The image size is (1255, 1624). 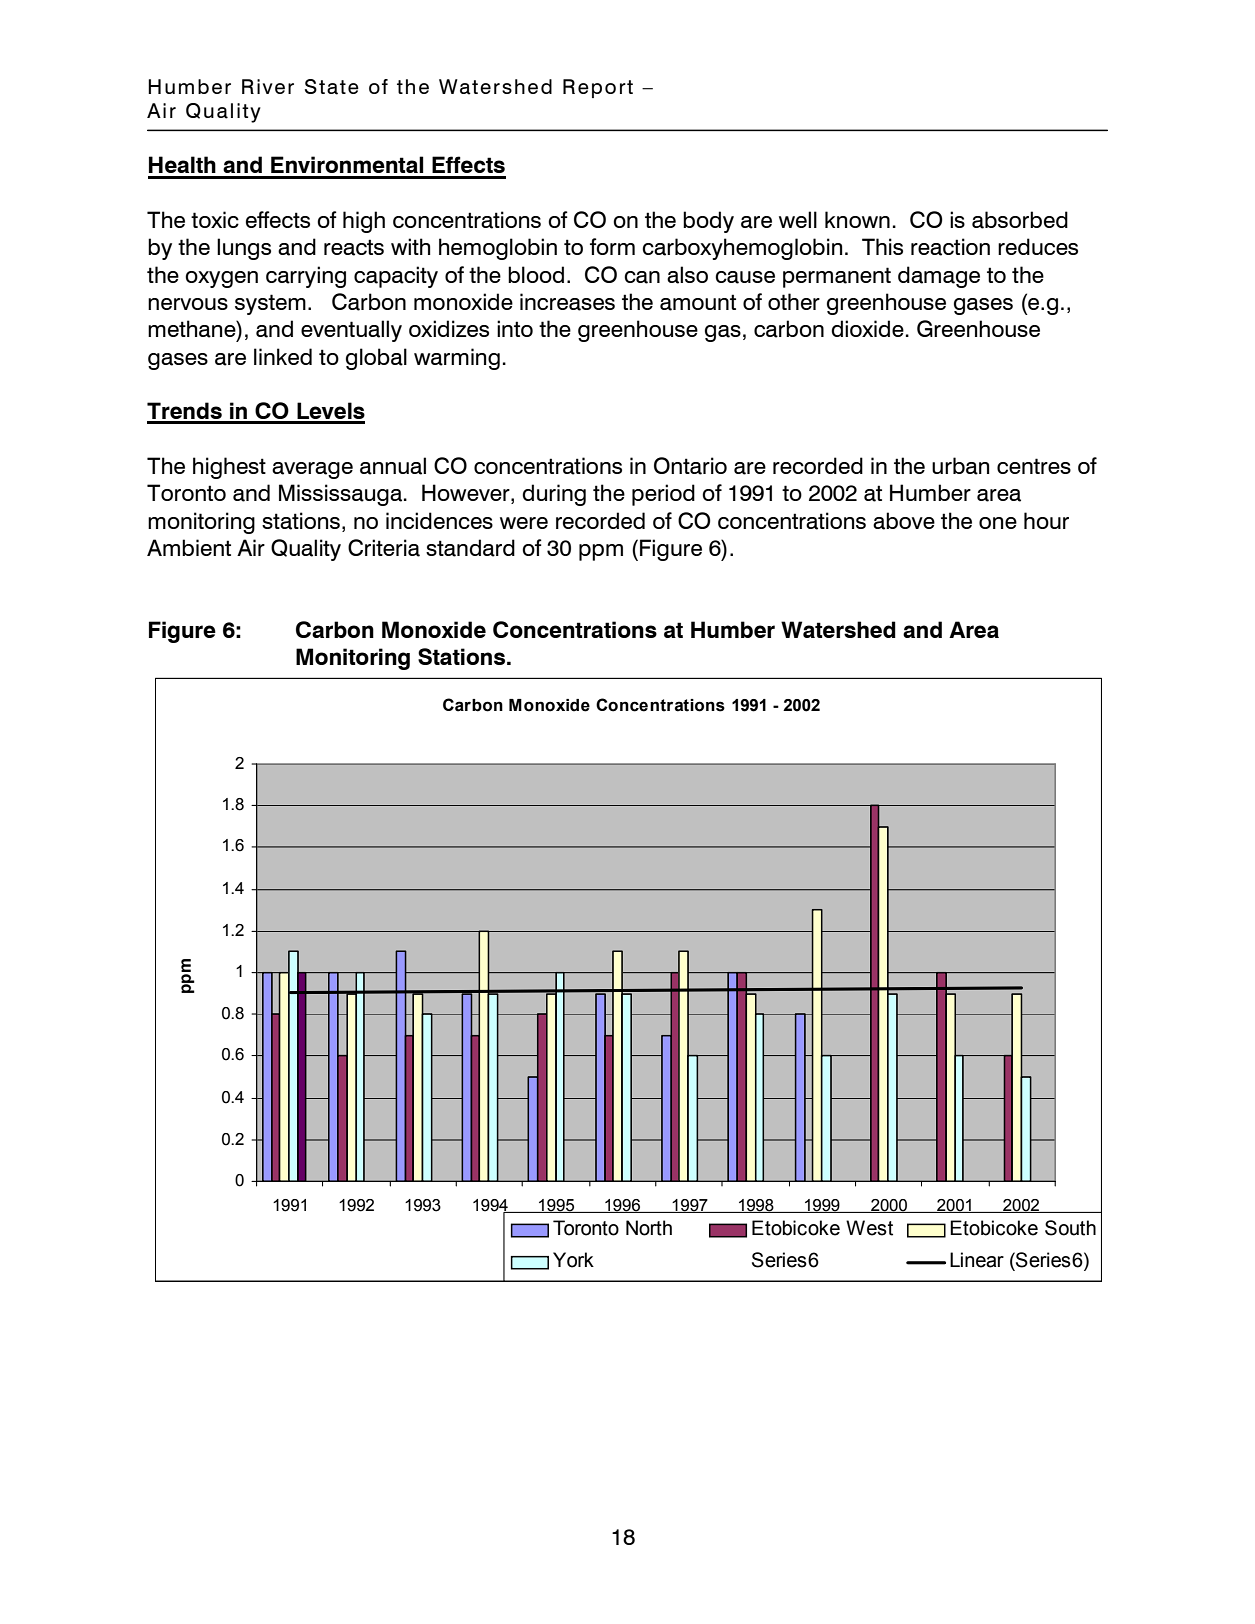 I want to click on absorbed, so click(x=1020, y=220).
